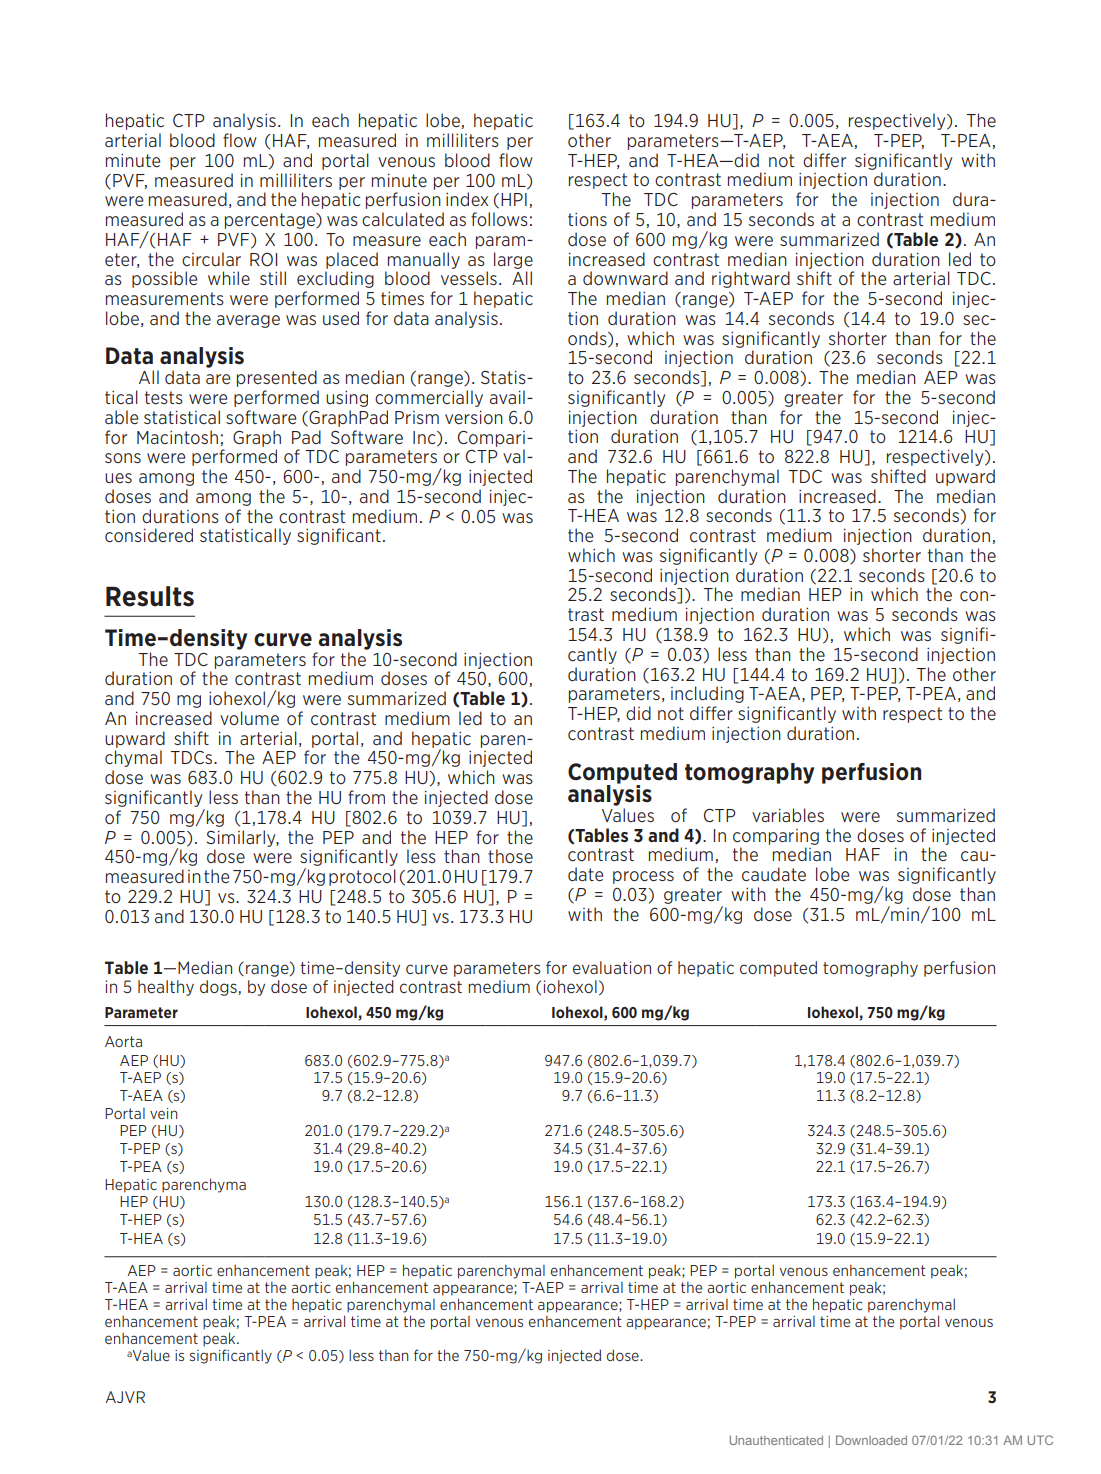 The width and height of the page is (1101, 1474). What do you see at coordinates (219, 988) in the page?
I see `dogs` at bounding box center [219, 988].
